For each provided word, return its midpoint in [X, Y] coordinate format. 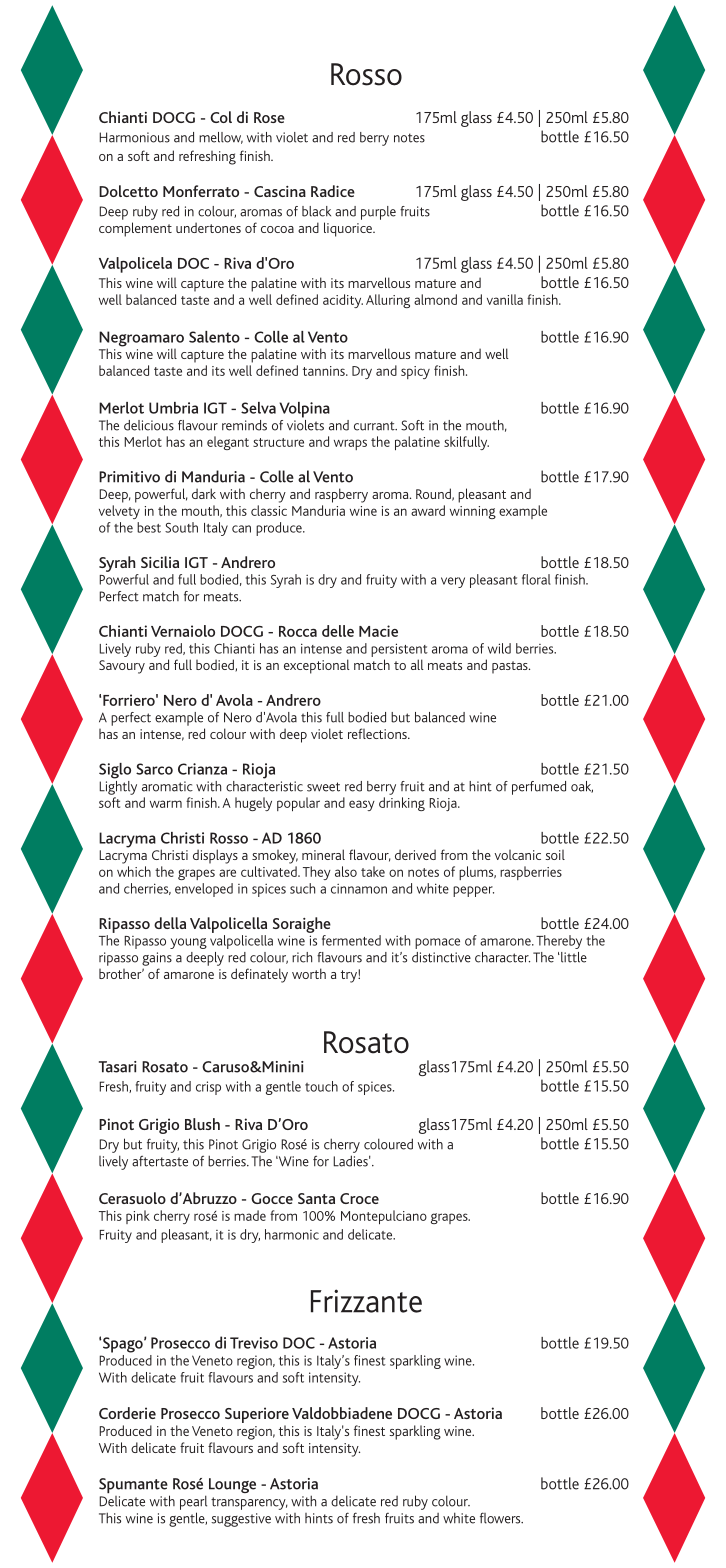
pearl [193, 1502]
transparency [249, 1503]
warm [166, 804]
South [181, 527]
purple [378, 213]
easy [362, 805]
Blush [202, 1124]
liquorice [349, 229]
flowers [501, 1518]
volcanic [518, 855]
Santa [316, 1198]
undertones [208, 227]
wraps [350, 444]
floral [536, 579]
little [573, 957]
